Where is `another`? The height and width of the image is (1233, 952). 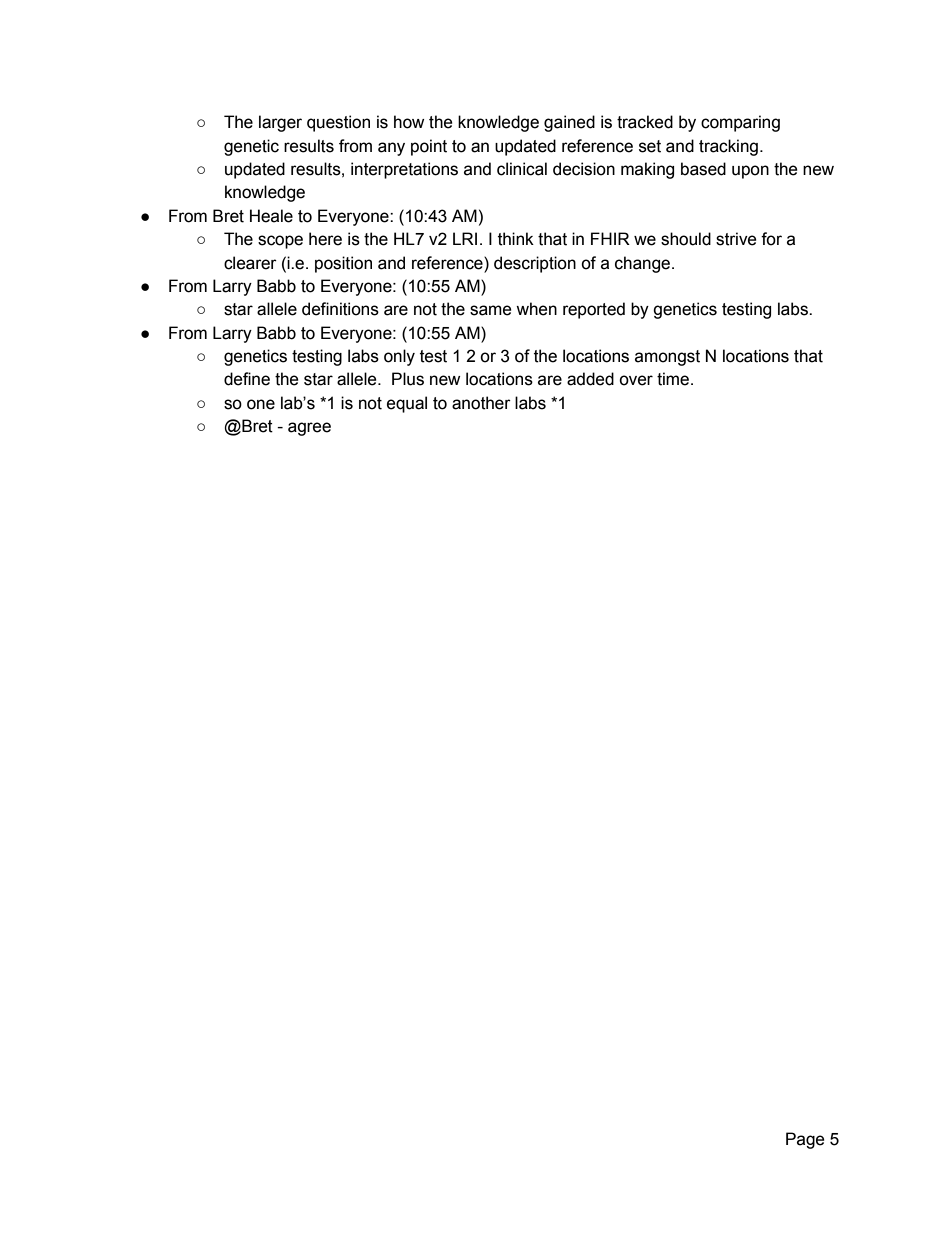 another is located at coordinates (481, 403).
